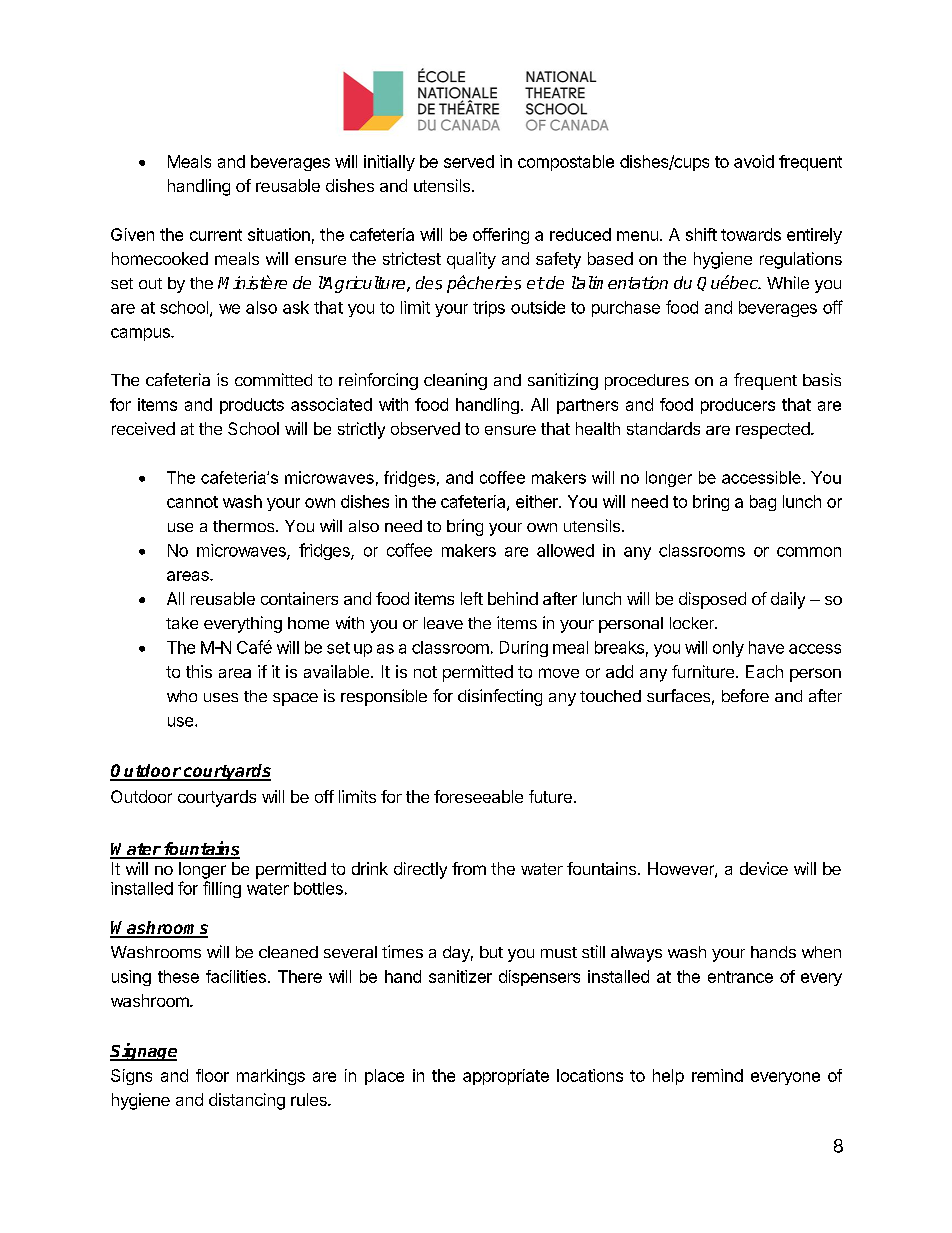 The height and width of the page is (1233, 952). What do you see at coordinates (216, 235) in the page?
I see `current` at bounding box center [216, 235].
